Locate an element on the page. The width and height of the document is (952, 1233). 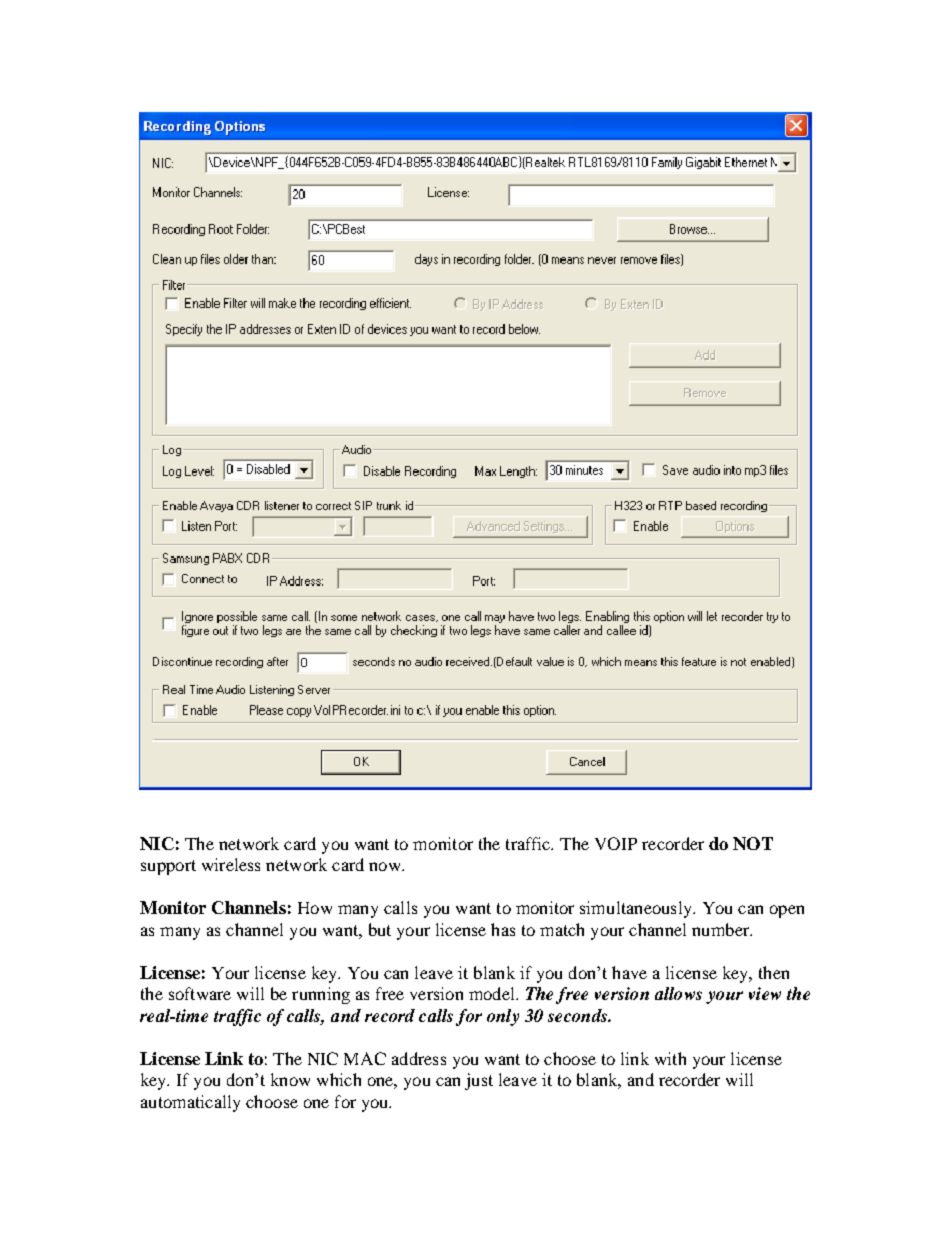
model is located at coordinates (493, 993).
